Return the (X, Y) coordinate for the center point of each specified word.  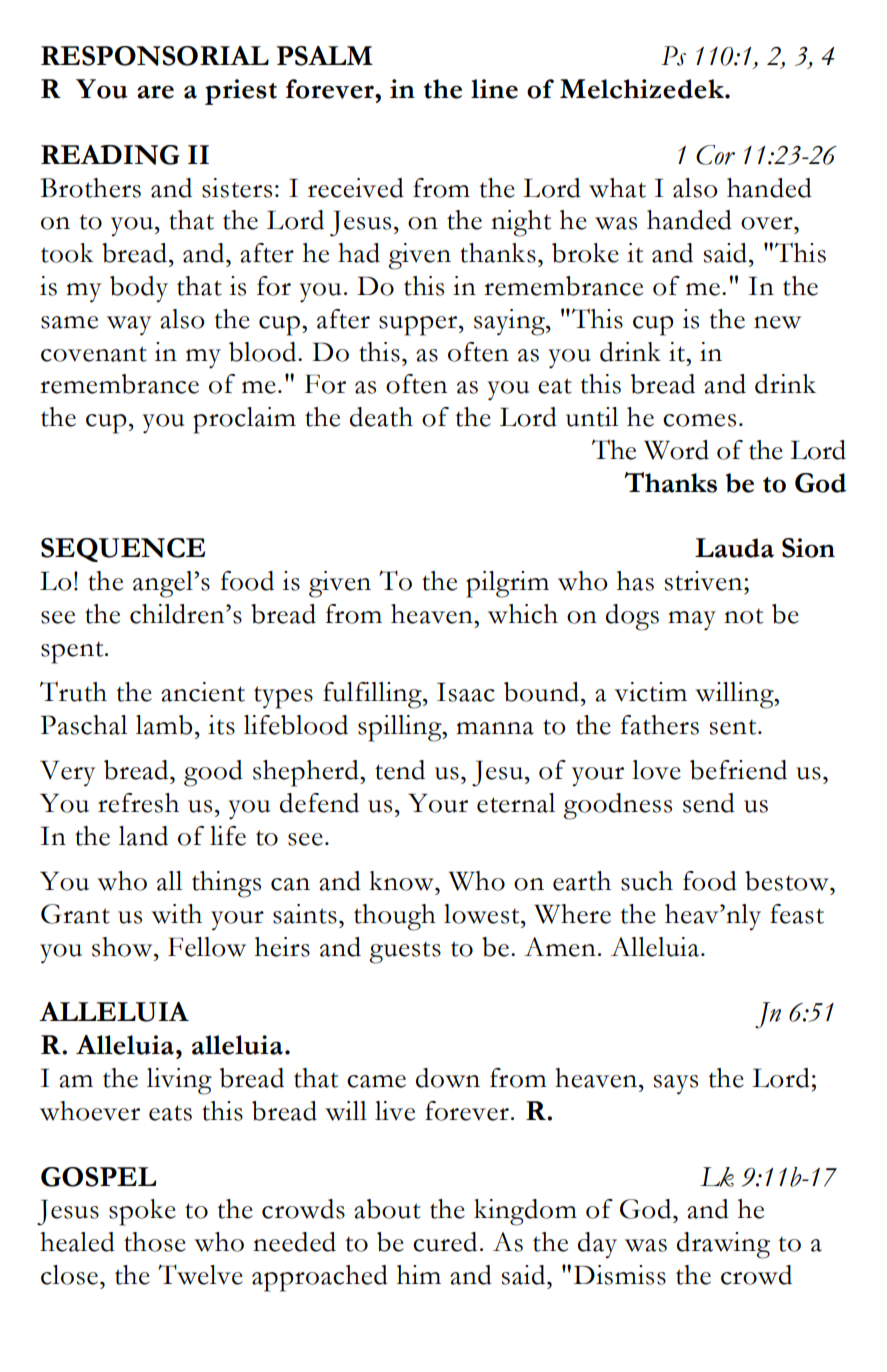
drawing (723, 1245)
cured (445, 1242)
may (692, 621)
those (155, 1242)
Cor (715, 155)
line (494, 89)
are (155, 92)
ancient (203, 692)
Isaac (466, 692)
